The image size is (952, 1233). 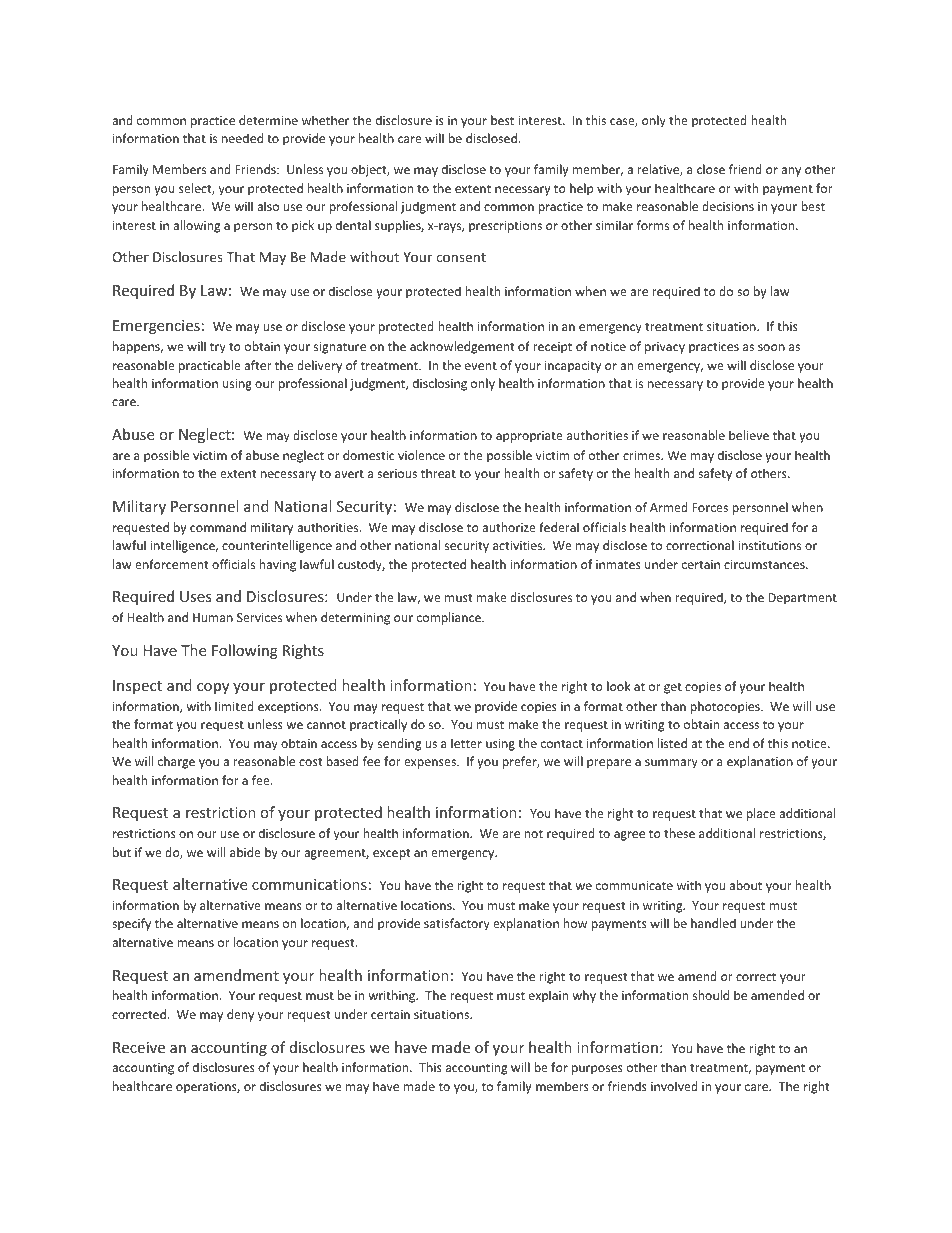 What do you see at coordinates (431, 764) in the document?
I see `expenses` at bounding box center [431, 764].
